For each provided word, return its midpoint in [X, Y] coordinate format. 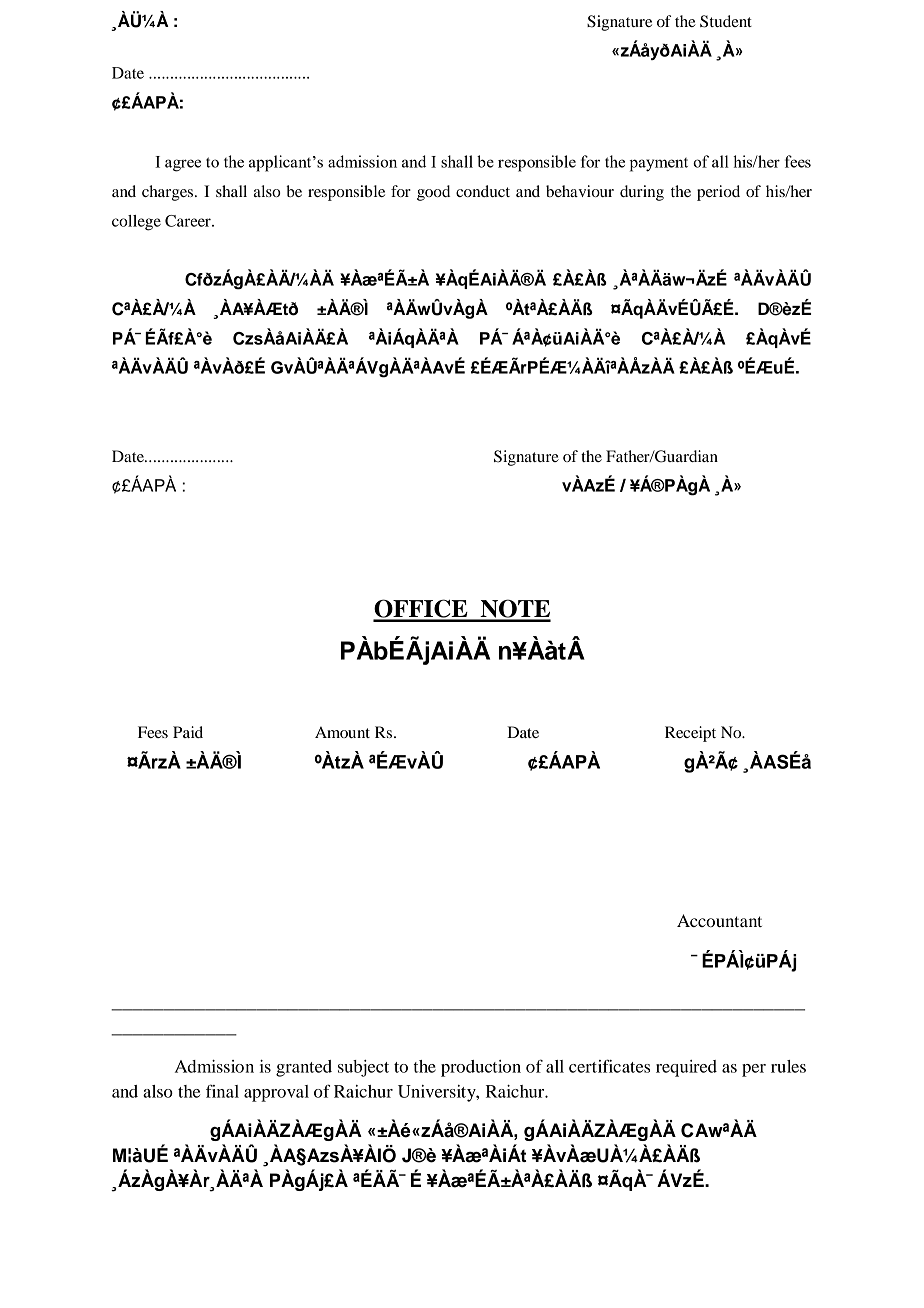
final [222, 1091]
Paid [188, 732]
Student [726, 21]
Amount [342, 732]
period [718, 193]
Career [189, 221]
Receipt [690, 734]
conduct [483, 191]
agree [183, 165]
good [433, 193]
